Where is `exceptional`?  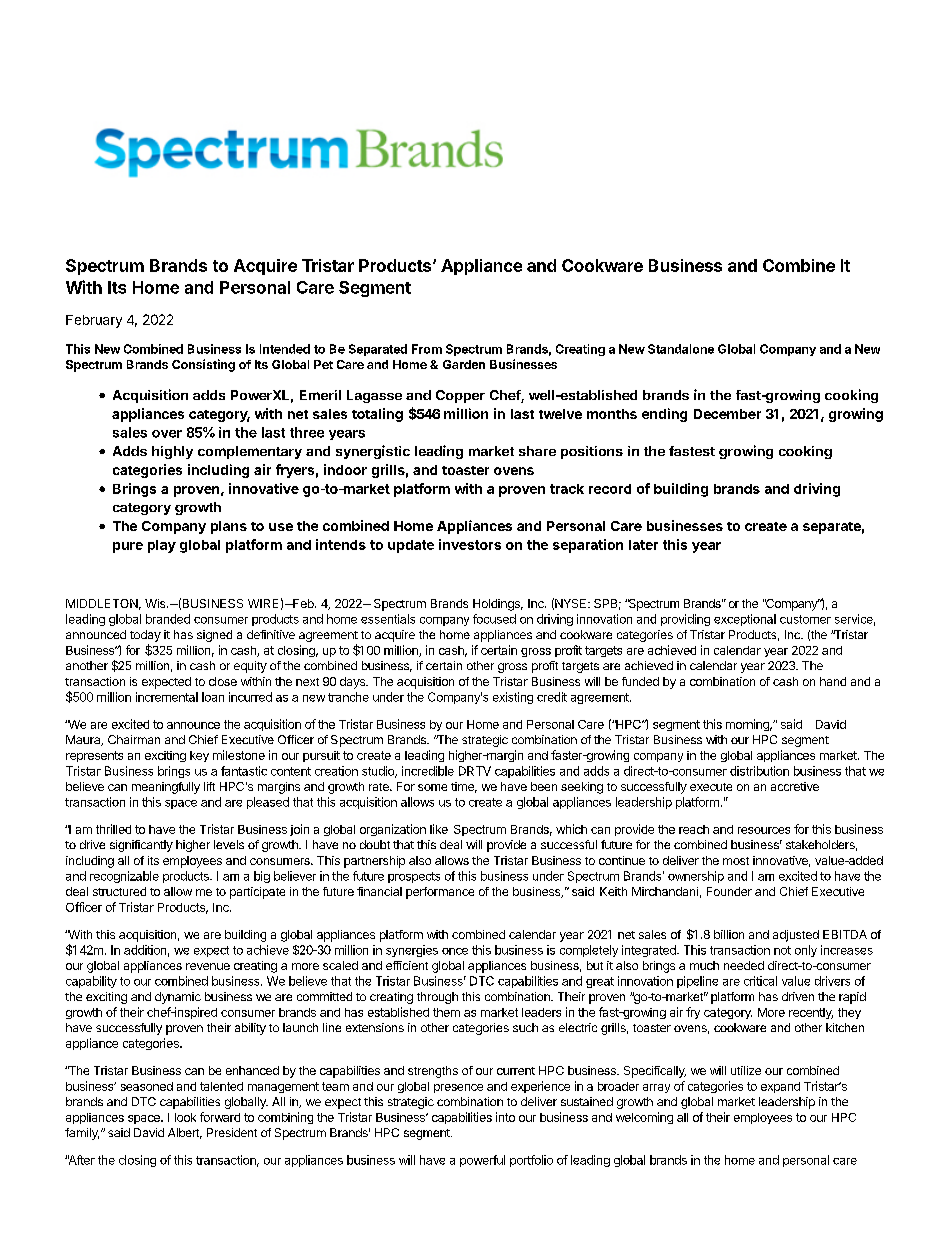
exceptional is located at coordinates (745, 620).
